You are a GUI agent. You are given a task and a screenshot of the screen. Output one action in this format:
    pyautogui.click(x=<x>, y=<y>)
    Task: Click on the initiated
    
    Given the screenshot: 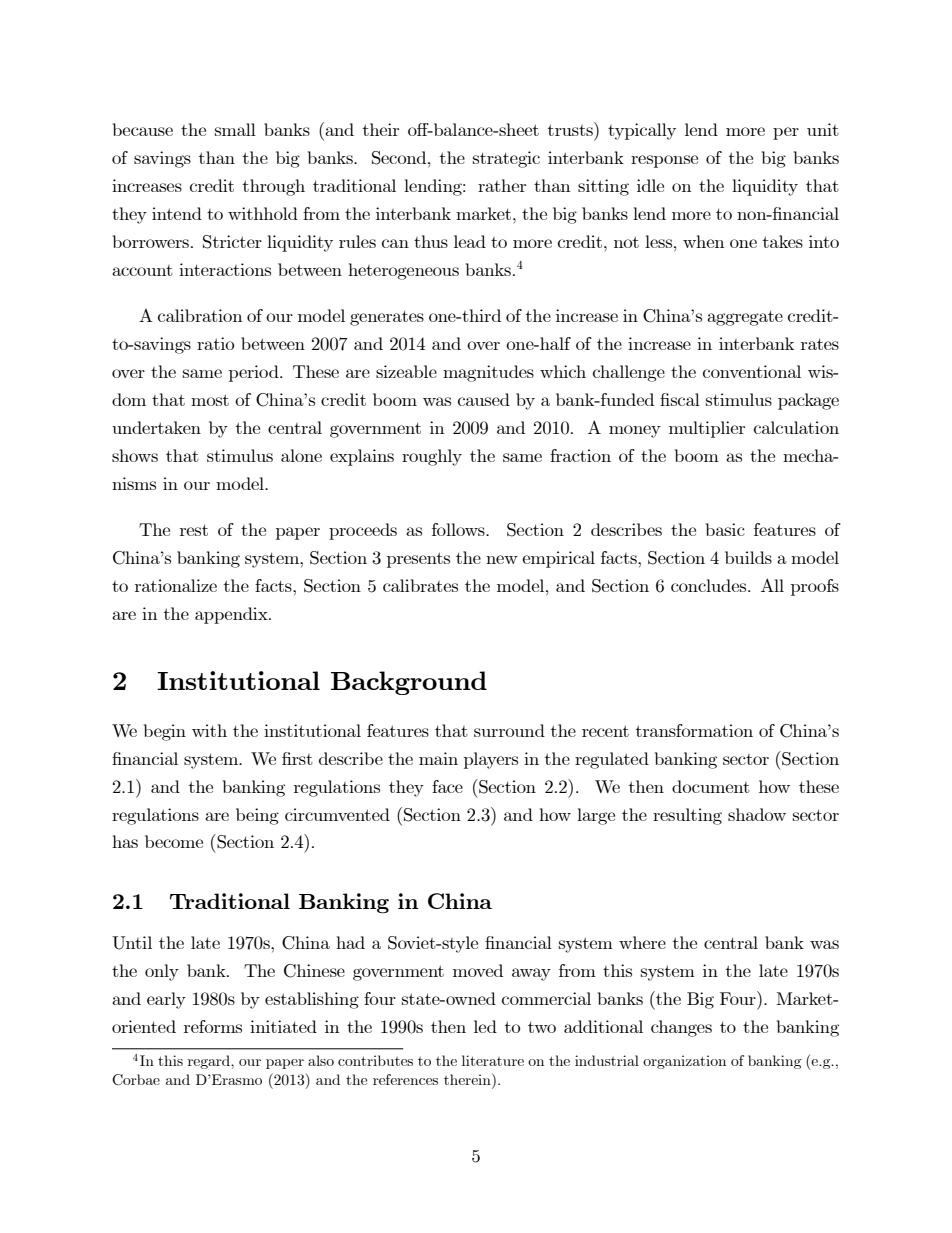 What is the action you would take?
    pyautogui.click(x=283, y=1026)
